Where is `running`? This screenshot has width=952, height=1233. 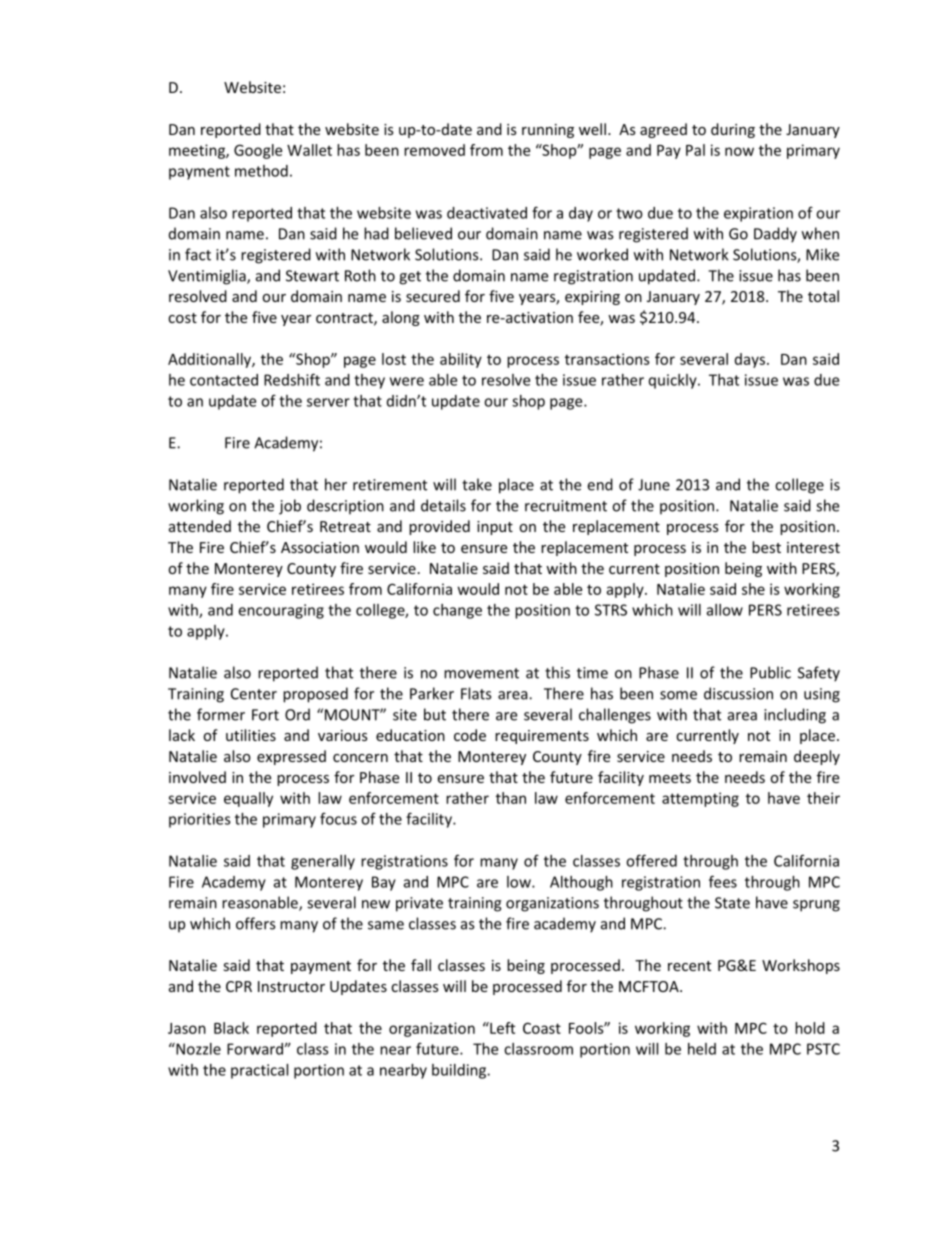
running is located at coordinates (548, 131).
